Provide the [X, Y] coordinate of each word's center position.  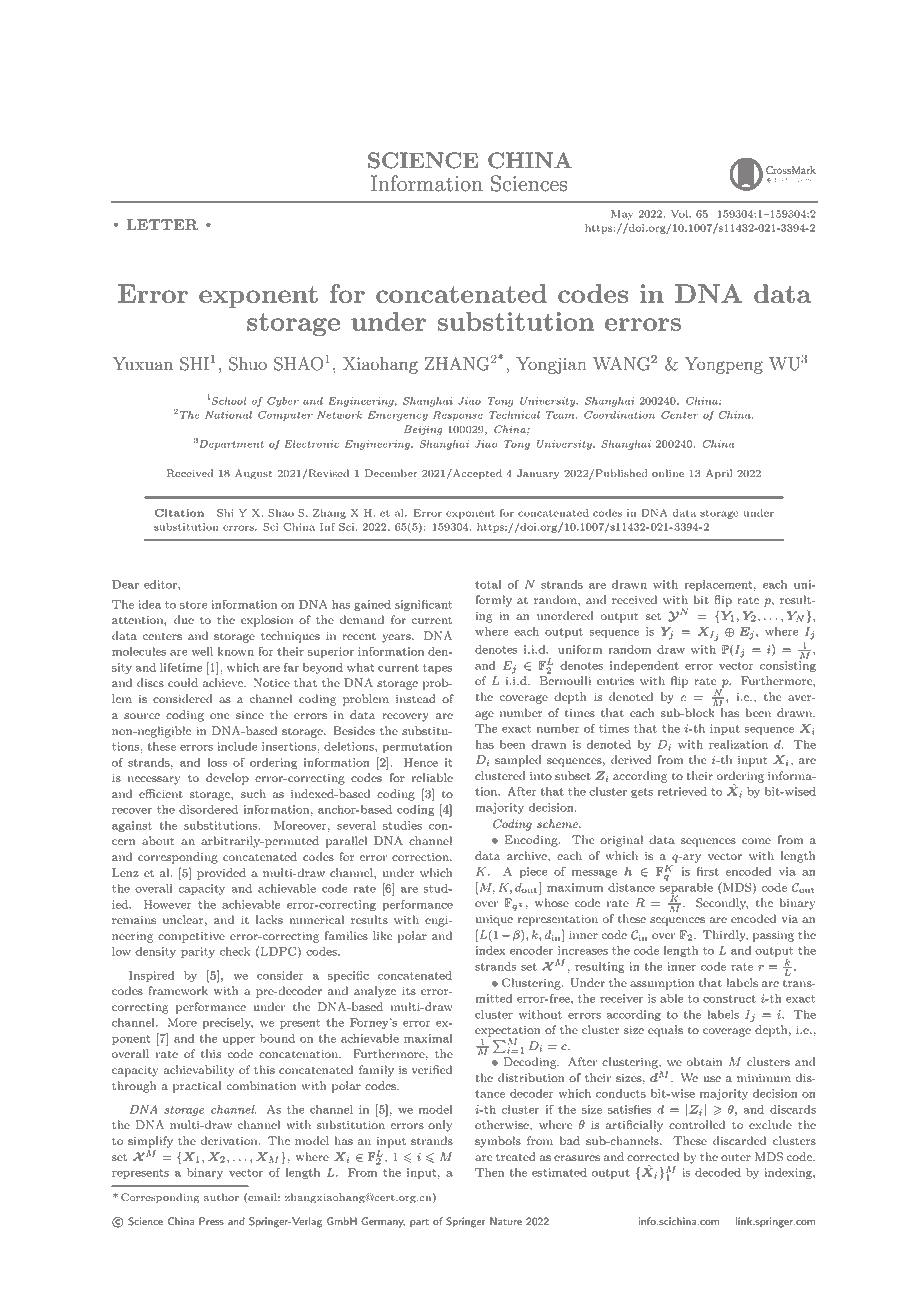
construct [729, 999]
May [622, 215]
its [409, 990]
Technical [514, 415]
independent [644, 666]
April [719, 474]
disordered [208, 809]
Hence [421, 762]
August [253, 474]
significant [423, 605]
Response [458, 416]
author [221, 1197]
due [184, 619]
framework [178, 990]
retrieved [682, 791]
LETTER [162, 225]
